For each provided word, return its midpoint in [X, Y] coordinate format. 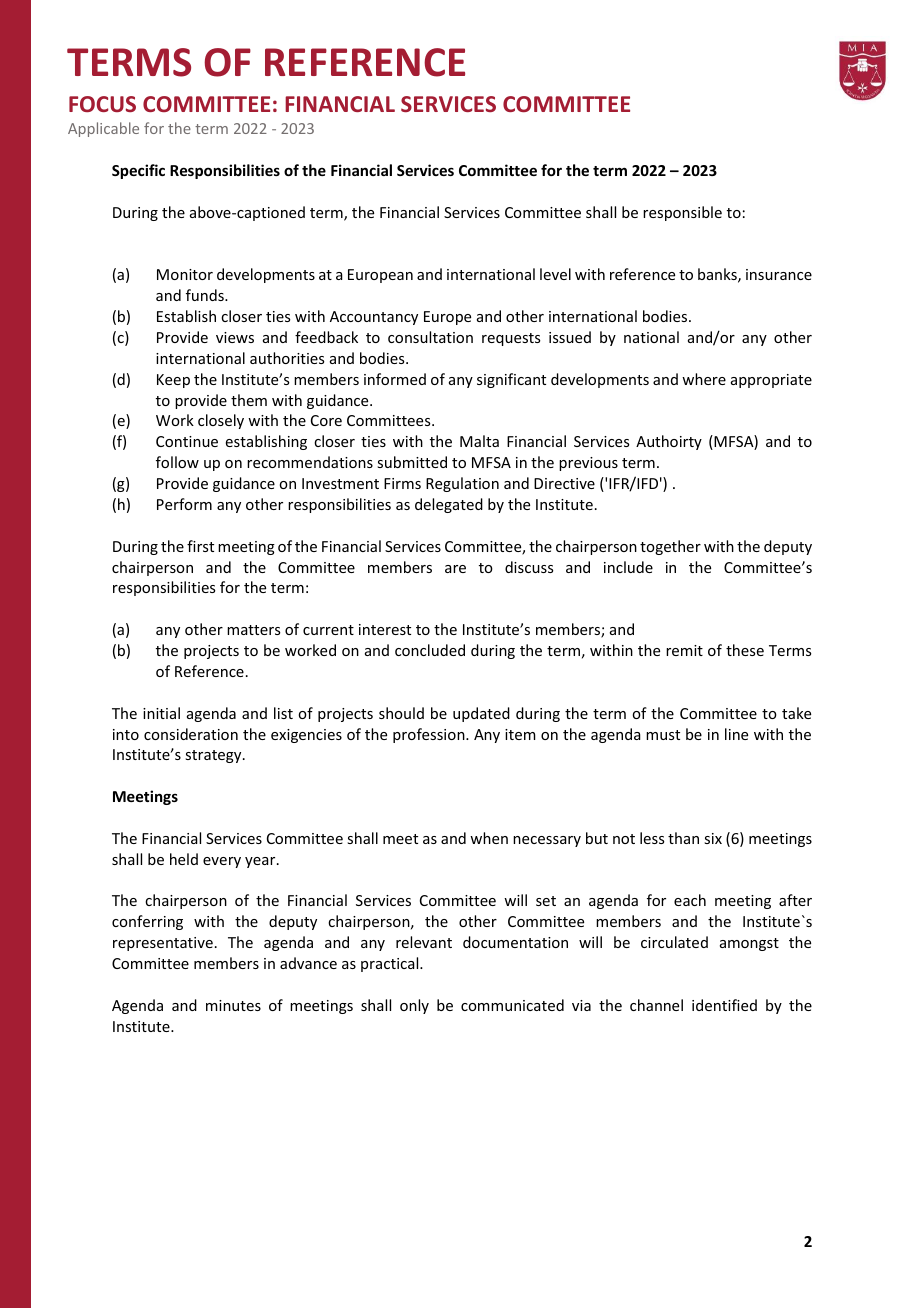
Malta [479, 441]
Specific [138, 171]
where [704, 379]
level [555, 274]
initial [161, 713]
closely [221, 421]
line [736, 734]
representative [163, 944]
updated [481, 714]
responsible [682, 213]
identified [724, 1005]
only [414, 1006]
